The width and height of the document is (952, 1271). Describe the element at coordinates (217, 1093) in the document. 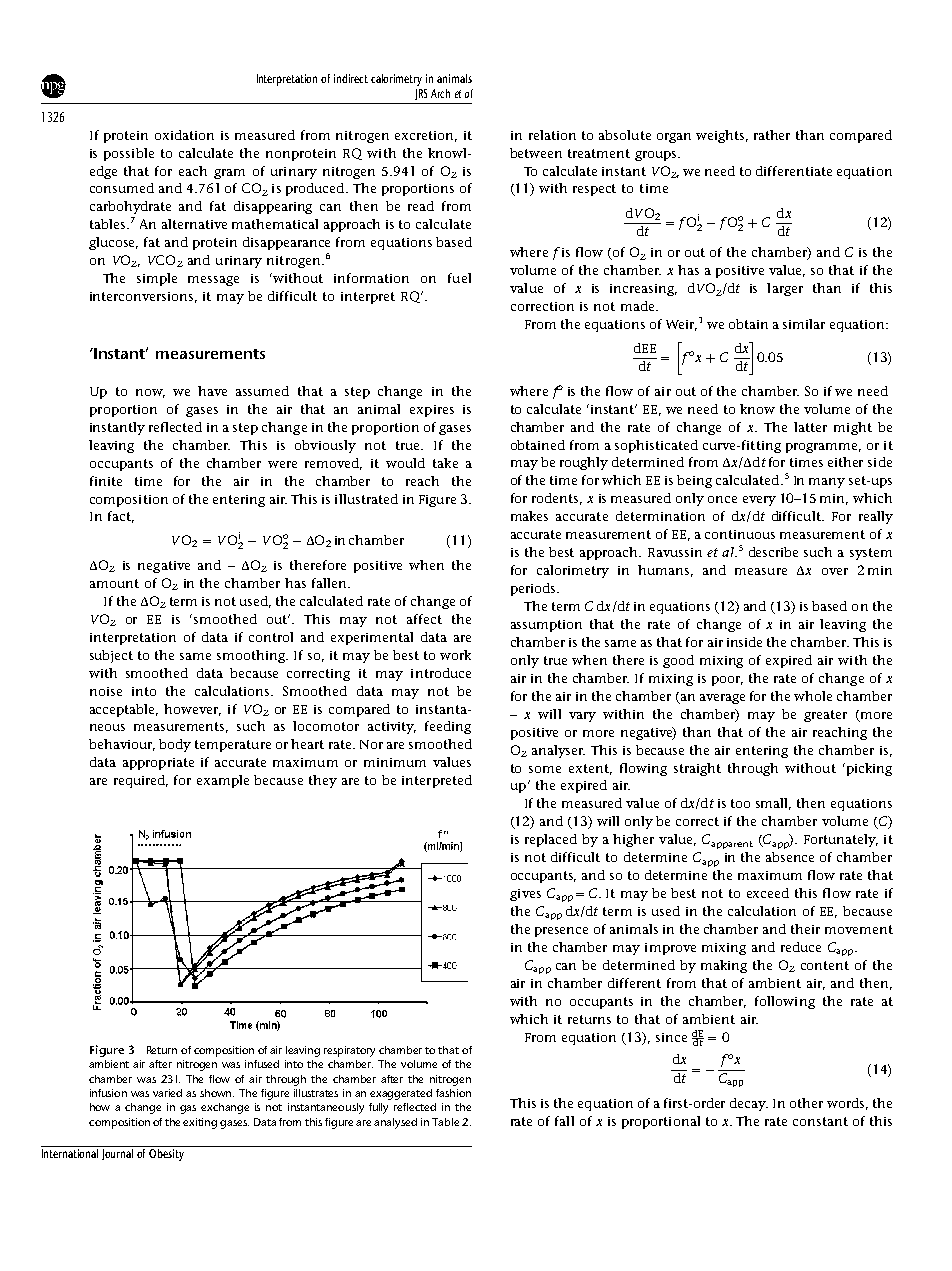

I see `shown` at that location.
